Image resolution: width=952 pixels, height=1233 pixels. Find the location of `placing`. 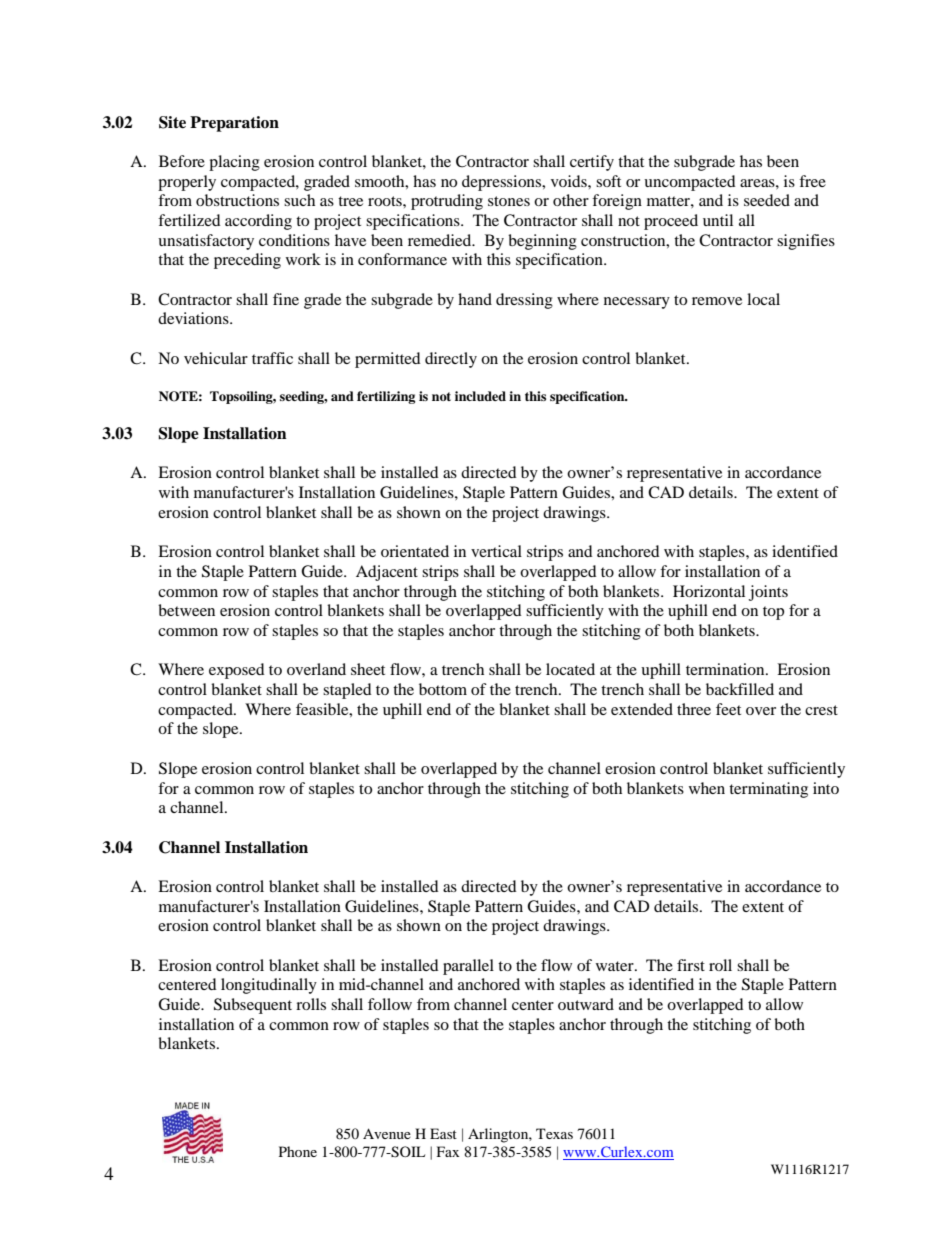

placing is located at coordinates (234, 163).
